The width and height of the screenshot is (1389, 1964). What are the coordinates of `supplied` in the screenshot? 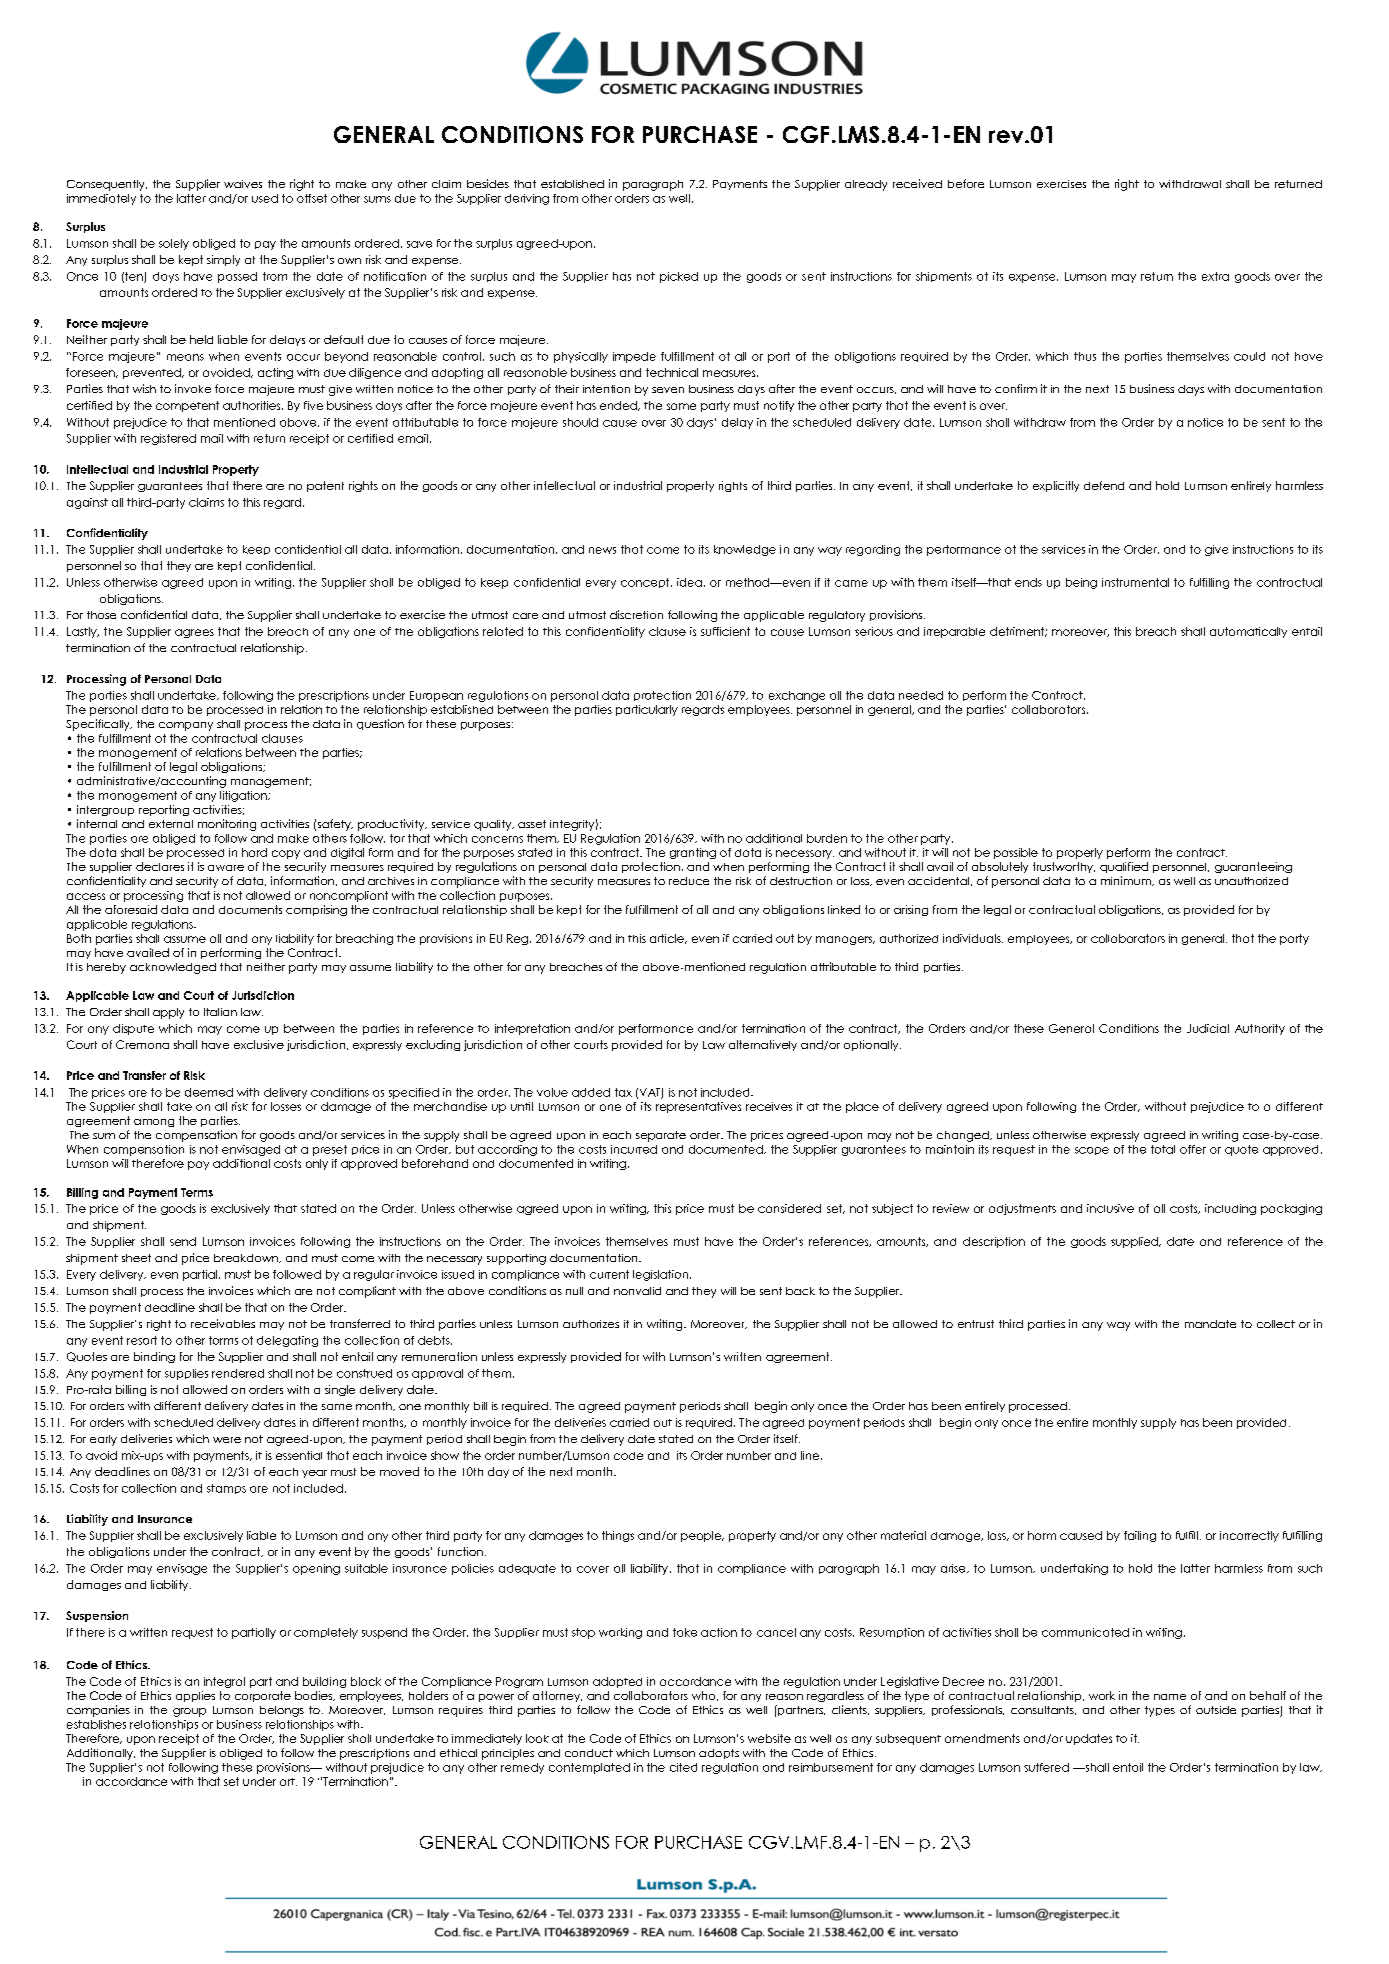 It's located at (1135, 1242).
